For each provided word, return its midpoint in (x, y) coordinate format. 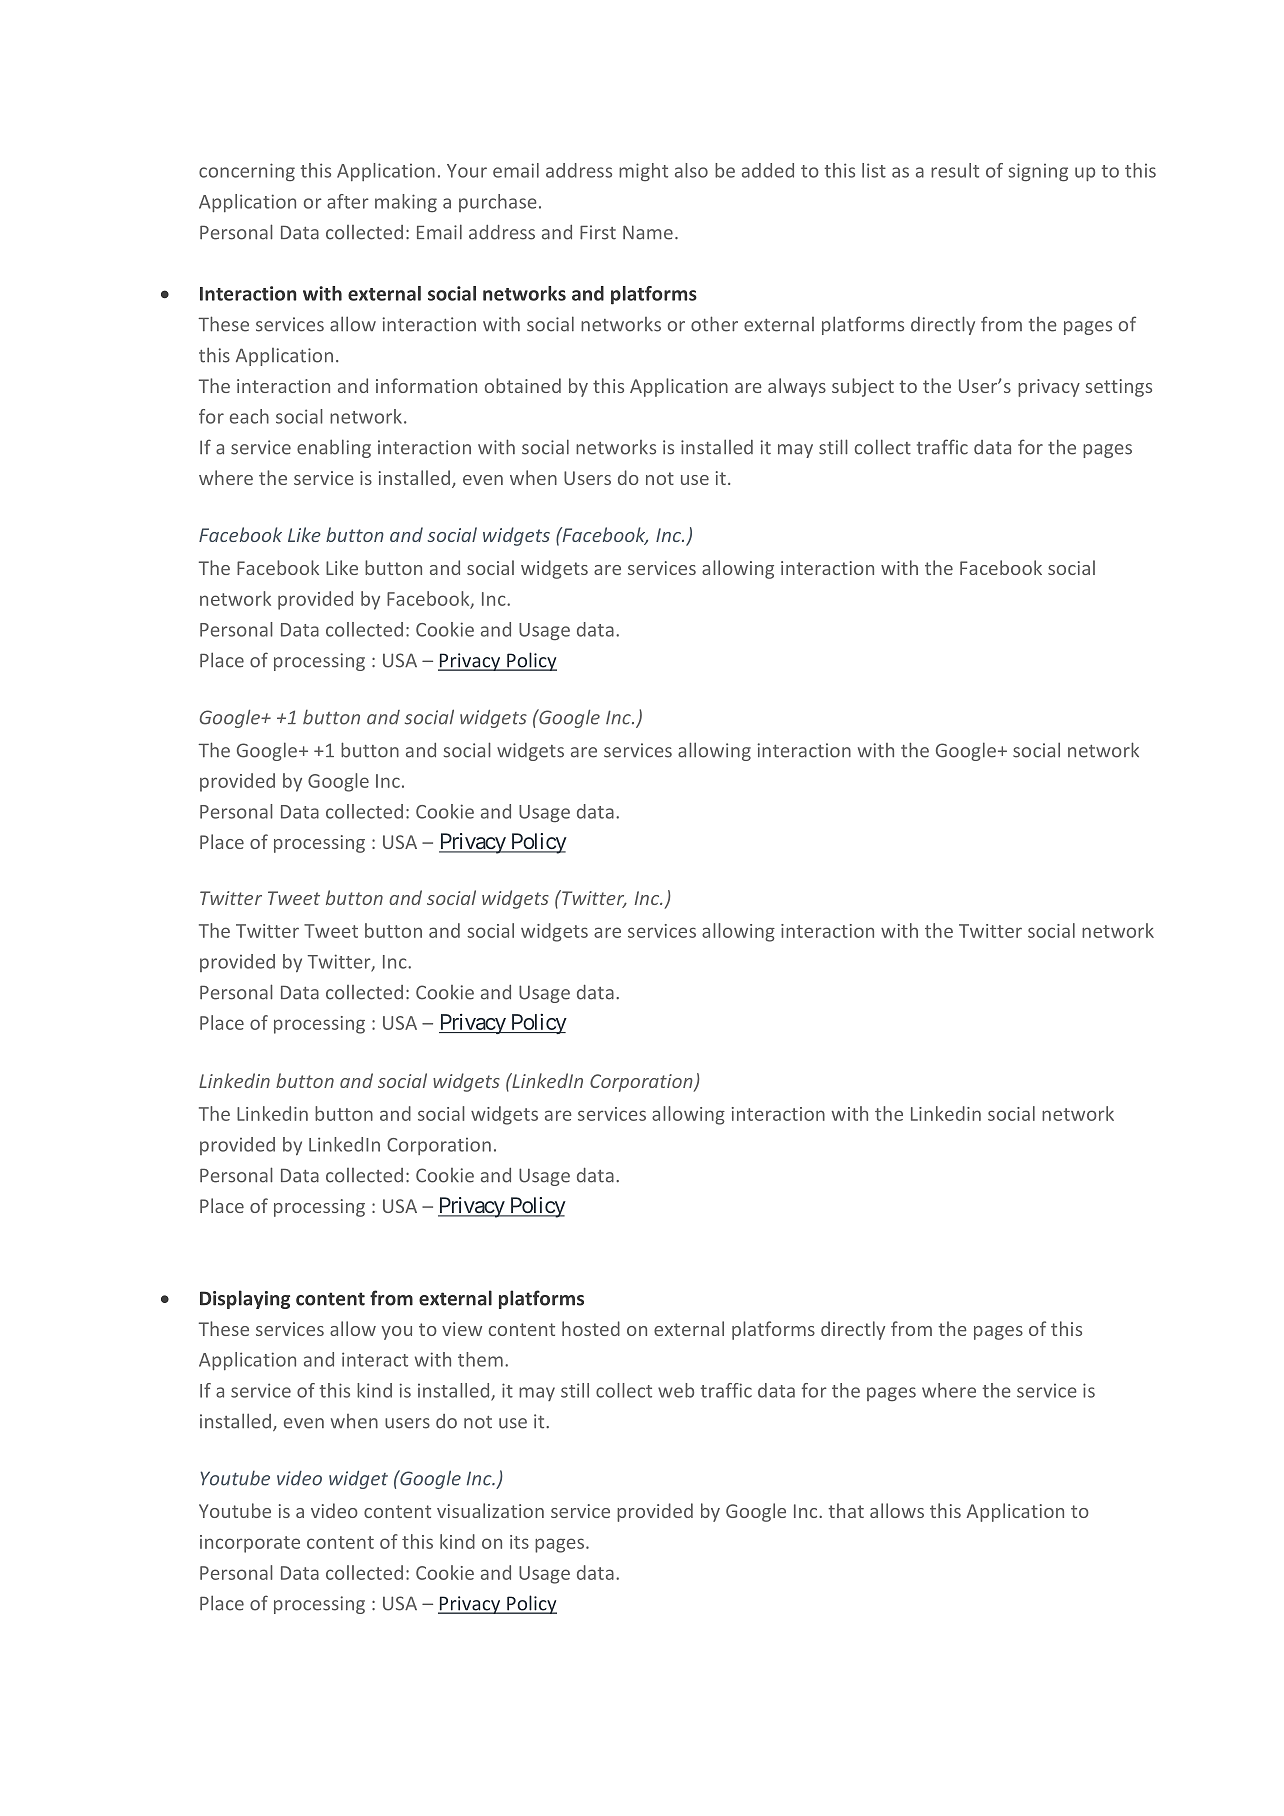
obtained (523, 385)
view (462, 1329)
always (797, 387)
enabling (334, 448)
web (676, 1390)
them (480, 1359)
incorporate (250, 1544)
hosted (591, 1328)
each (249, 416)
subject (863, 387)
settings (1118, 388)
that (846, 1510)
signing (1038, 172)
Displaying (245, 1299)
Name (648, 232)
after (348, 201)
